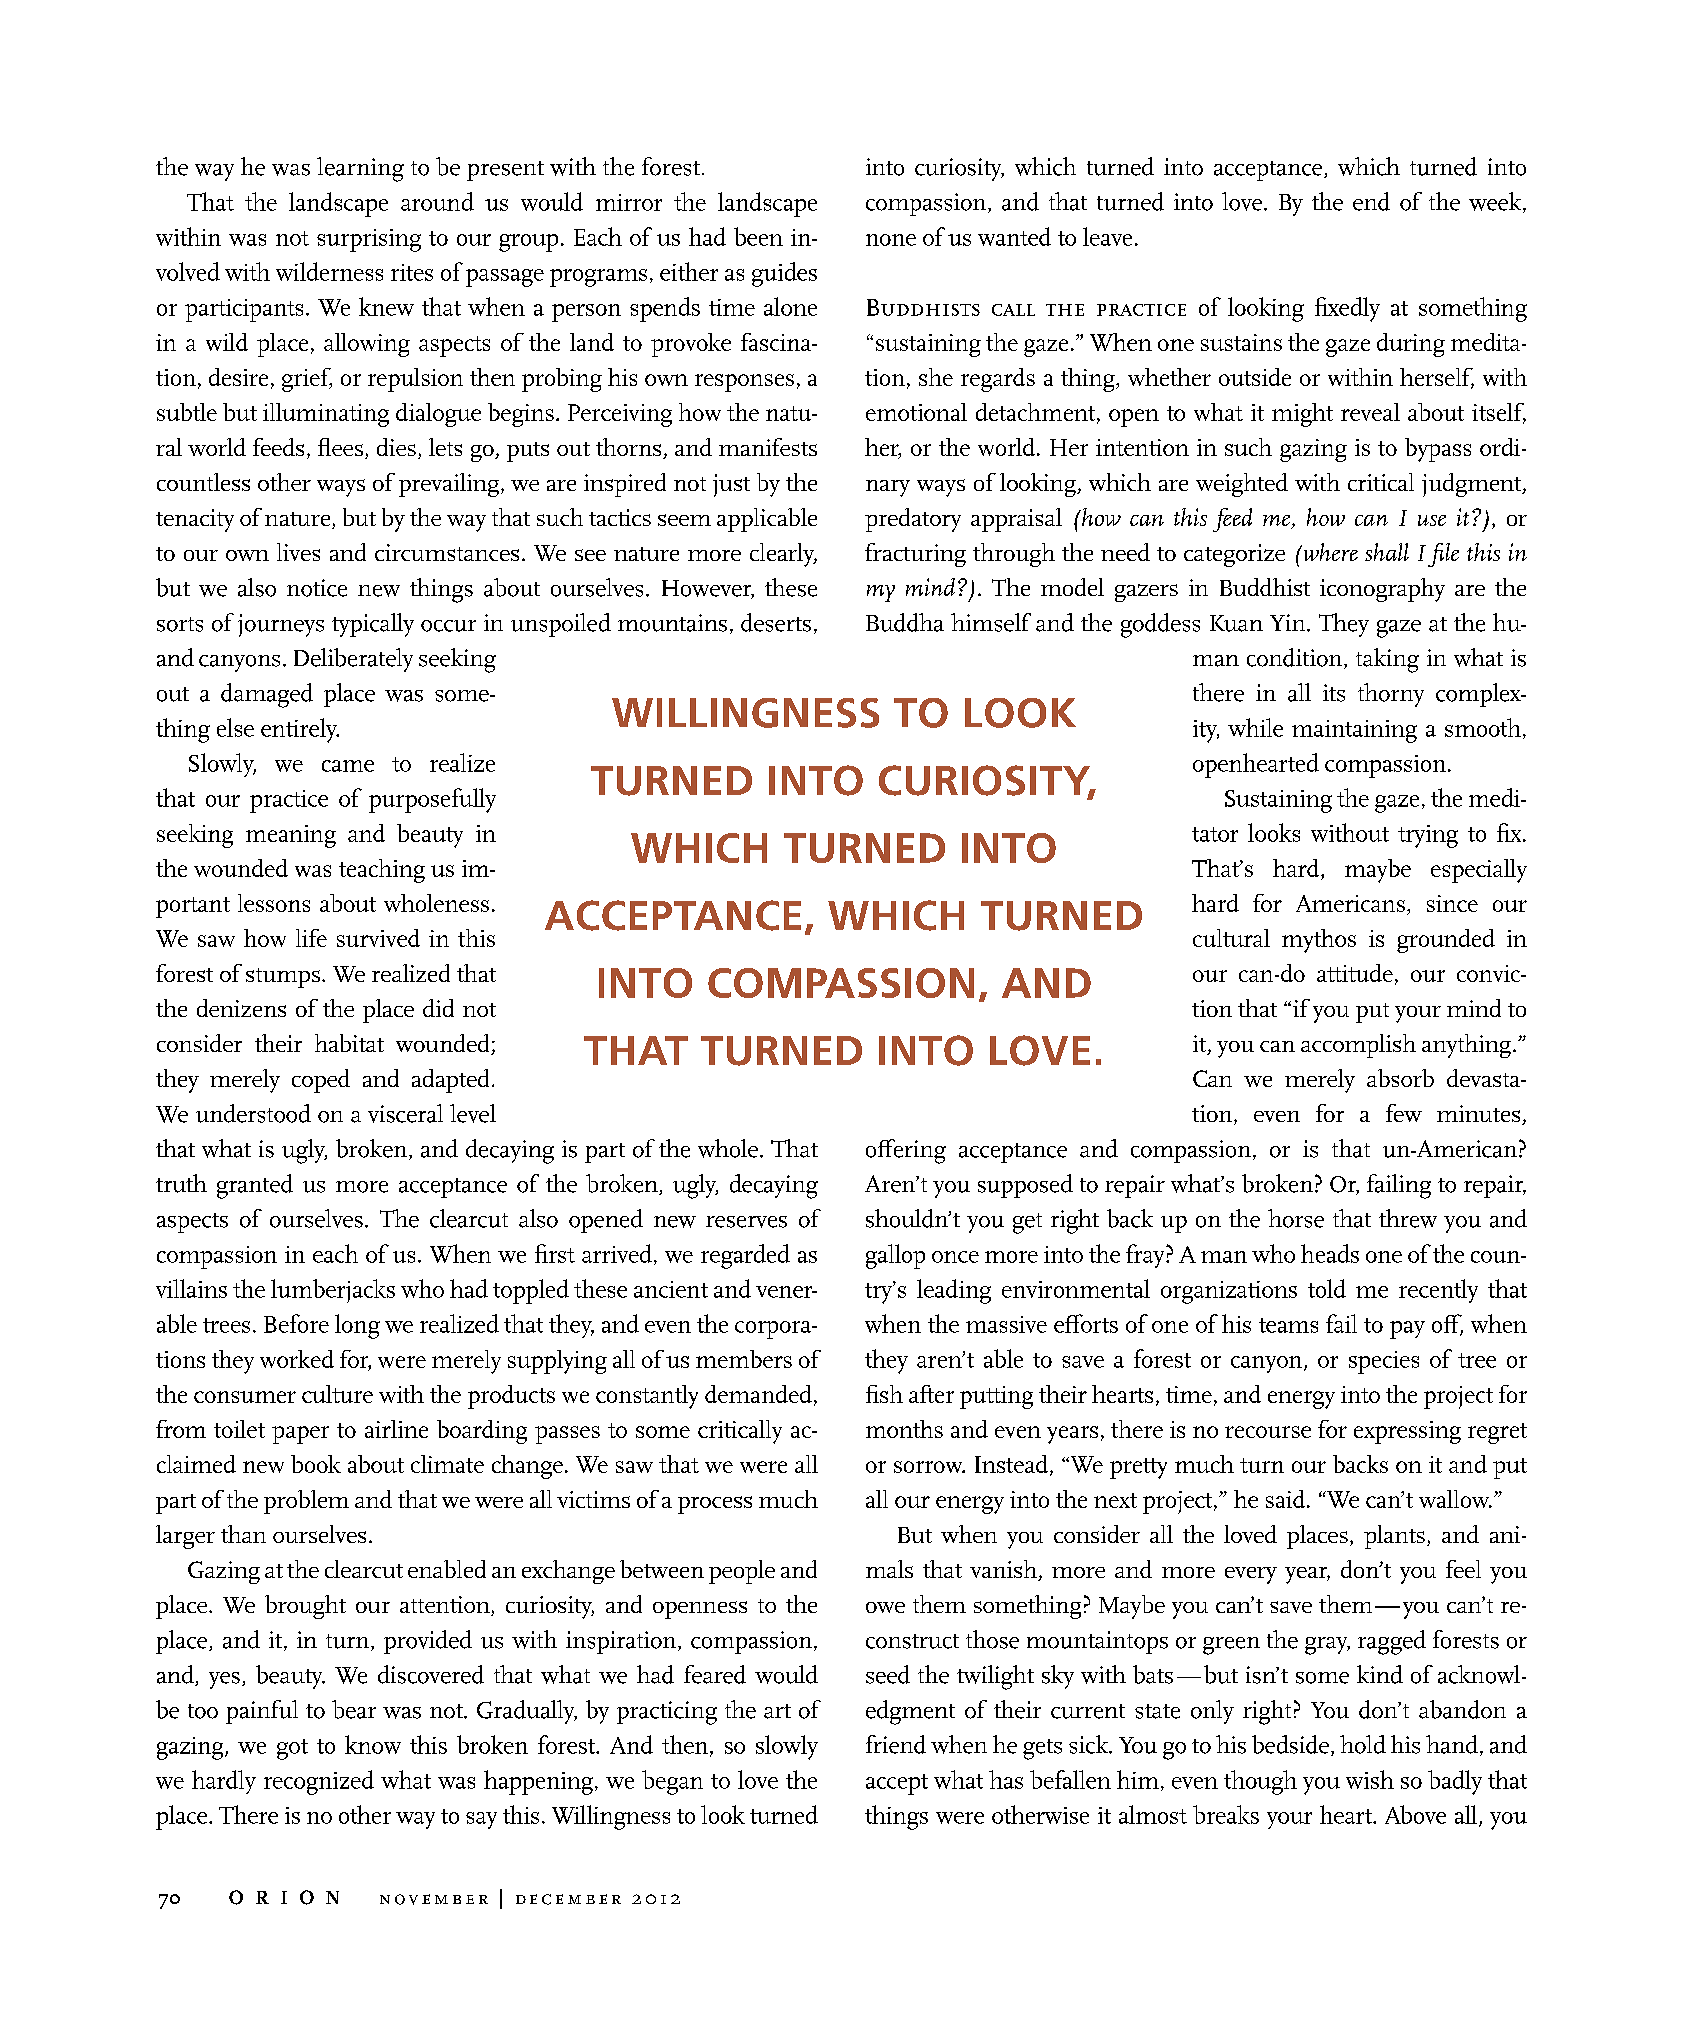 The image size is (1683, 2034). What do you see at coordinates (319, 1782) in the page?
I see `recognized` at bounding box center [319, 1782].
